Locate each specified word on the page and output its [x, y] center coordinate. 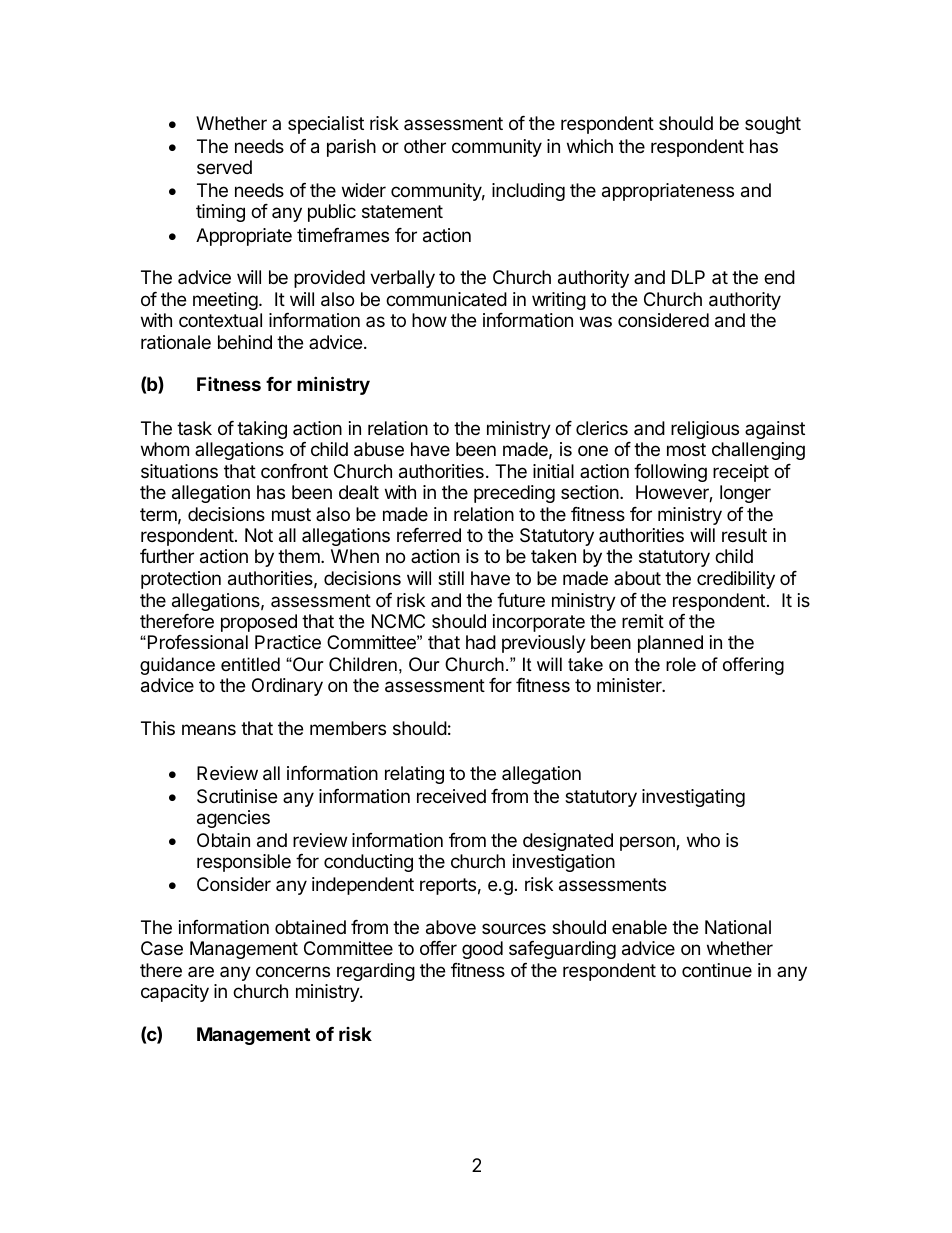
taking [262, 430]
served [224, 167]
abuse [379, 449]
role [681, 664]
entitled [250, 664]
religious [705, 430]
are [201, 971]
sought [773, 125]
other [425, 146]
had [481, 642]
